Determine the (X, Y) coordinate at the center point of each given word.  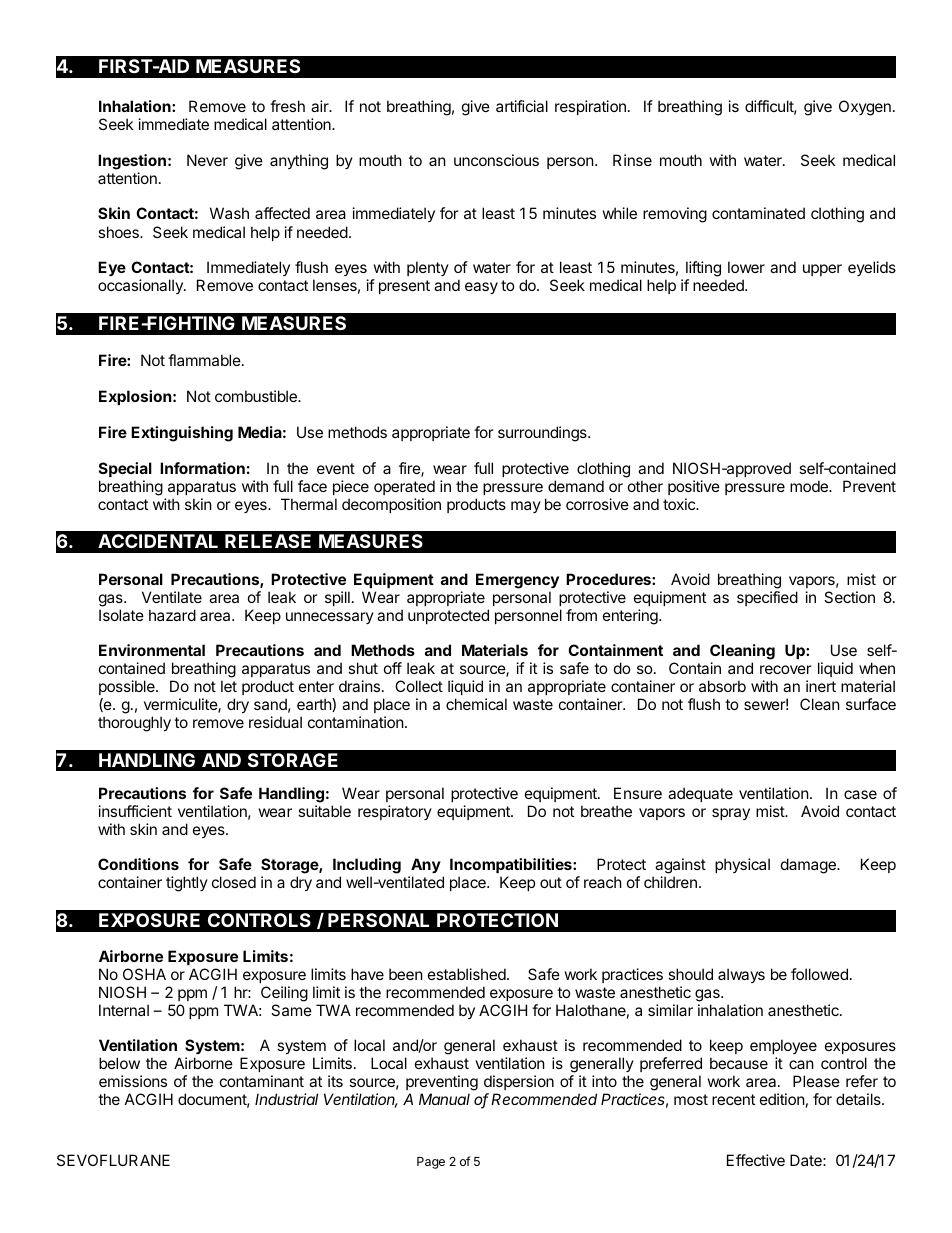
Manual (444, 1099)
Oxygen (865, 108)
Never (207, 160)
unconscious (496, 160)
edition (782, 1099)
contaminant (262, 1081)
